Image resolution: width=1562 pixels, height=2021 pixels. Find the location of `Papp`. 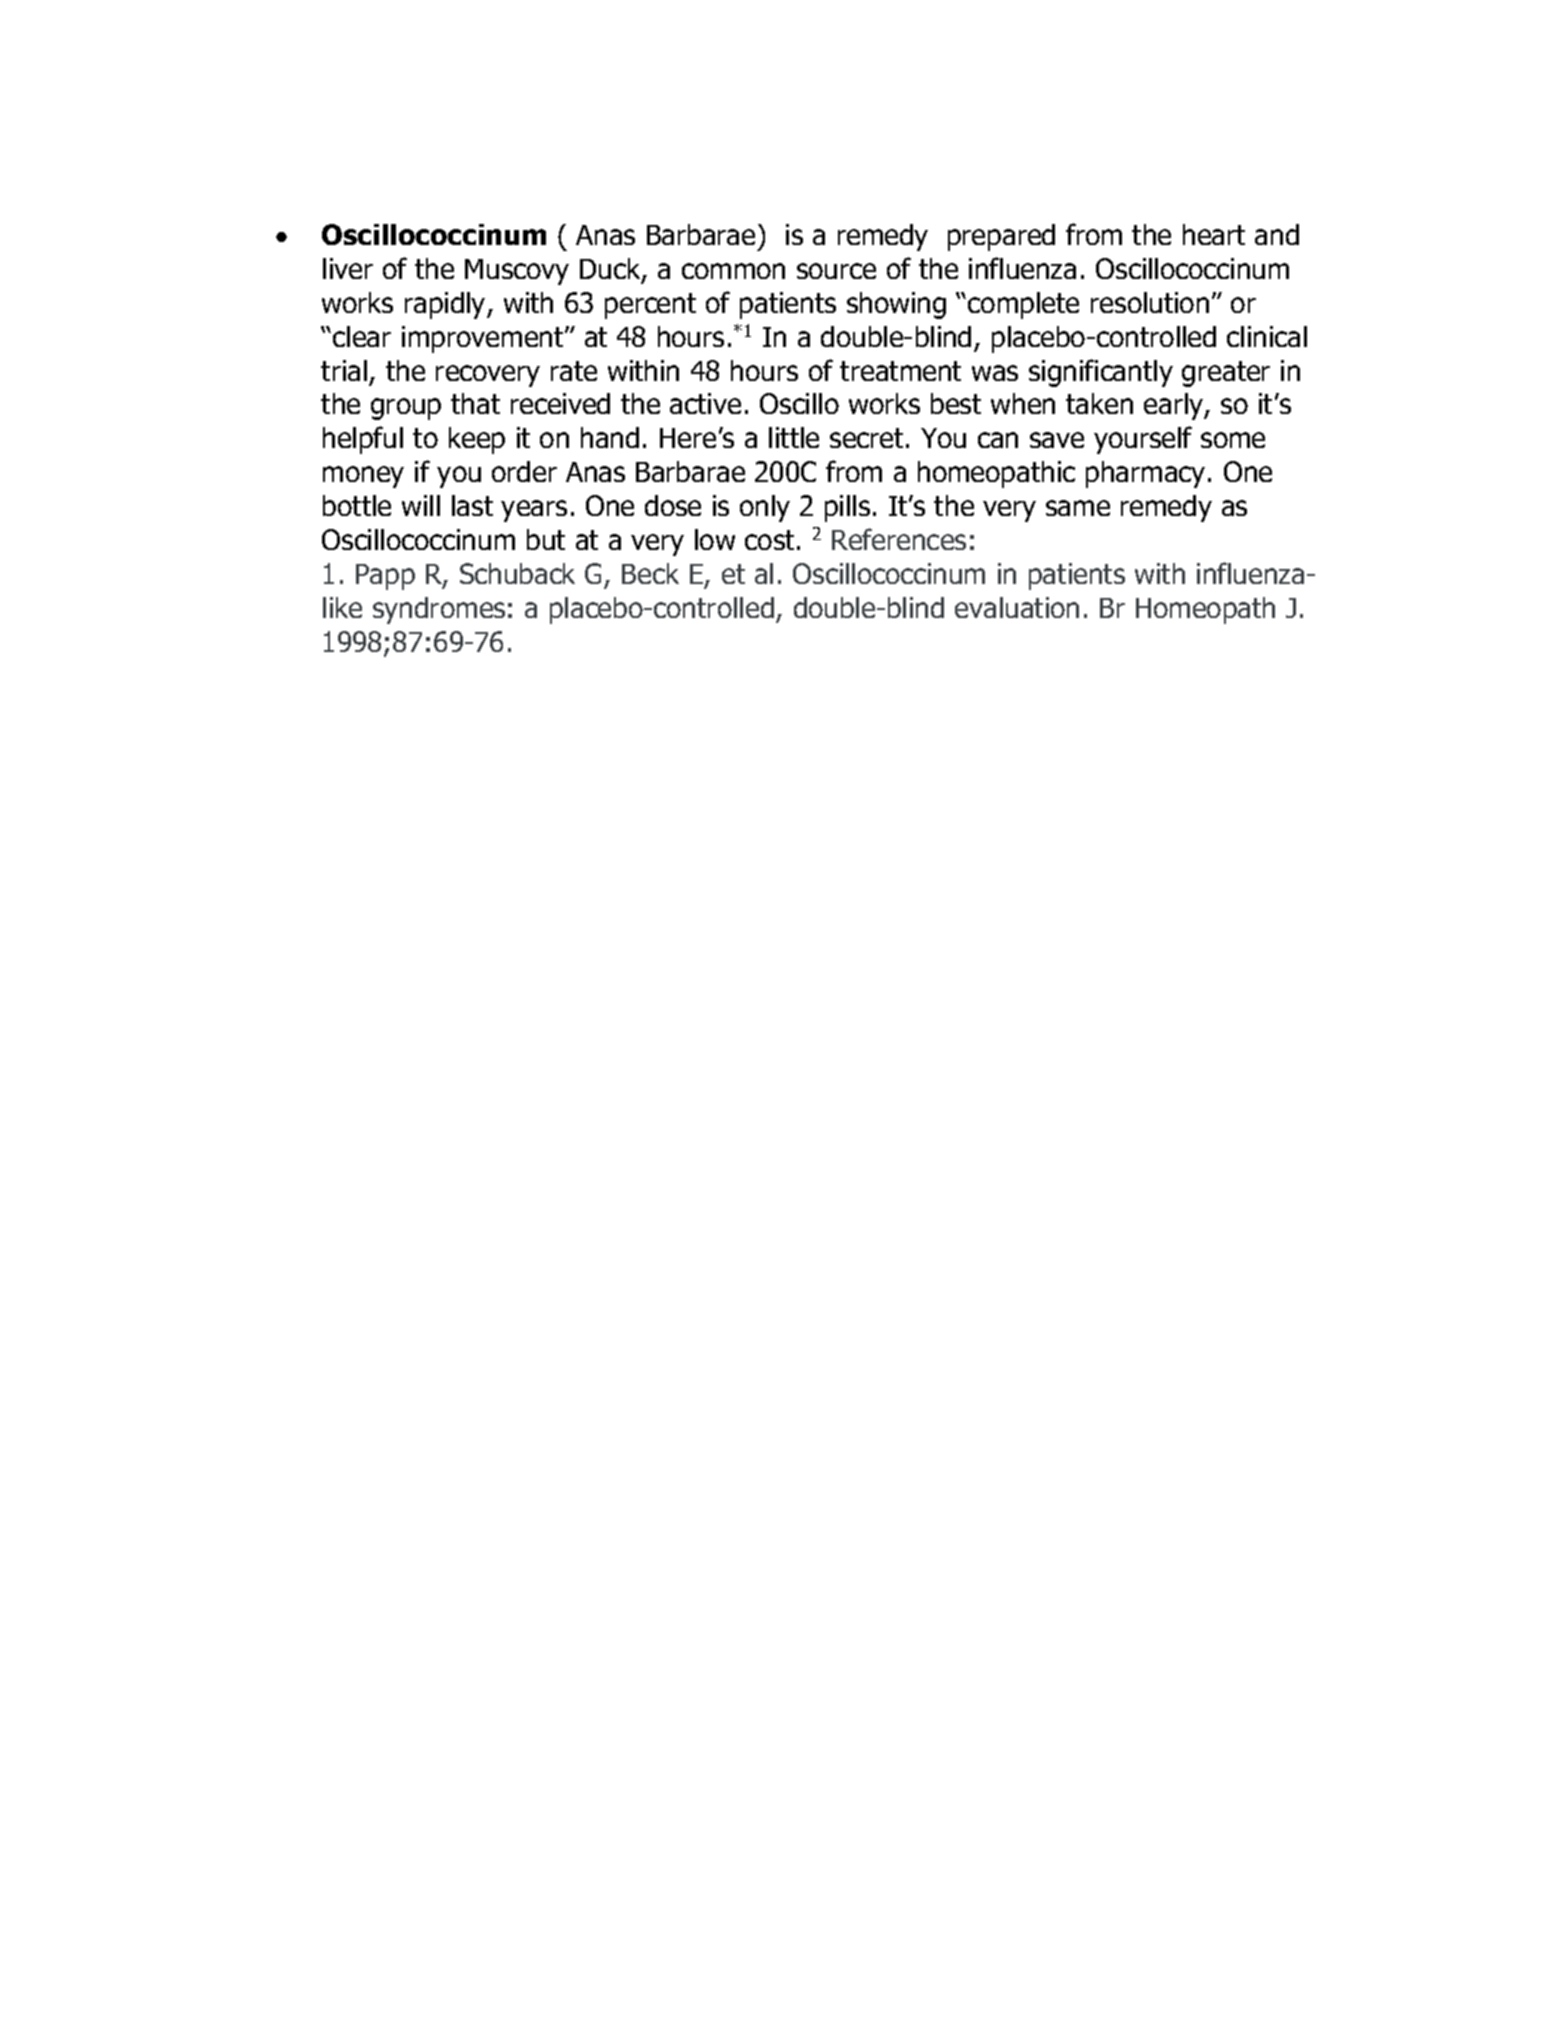

Papp is located at coordinates (385, 577).
